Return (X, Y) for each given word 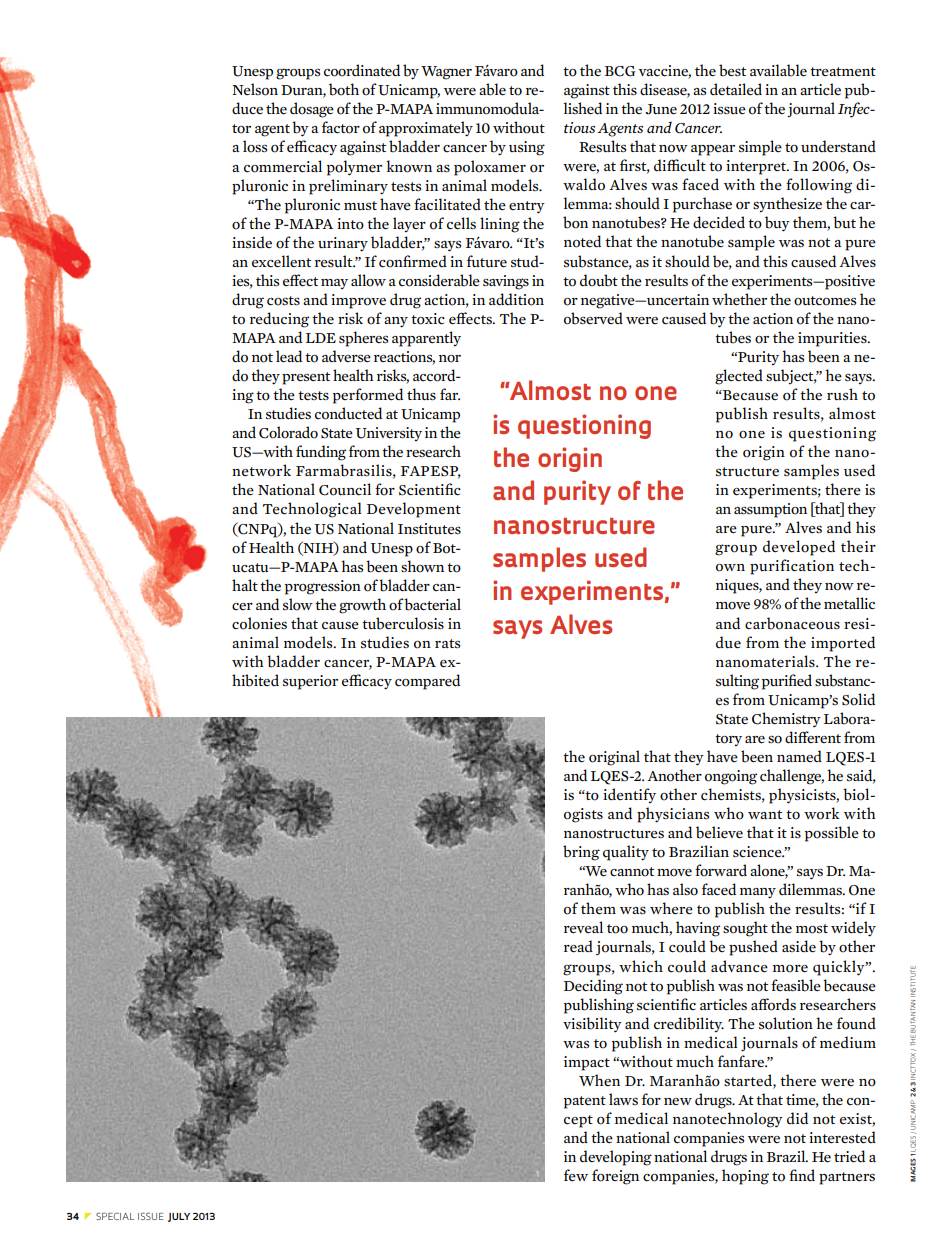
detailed (736, 89)
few (576, 1175)
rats (447, 643)
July (179, 1217)
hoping (745, 1177)
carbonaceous (792, 623)
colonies (259, 623)
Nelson (255, 89)
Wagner (446, 73)
